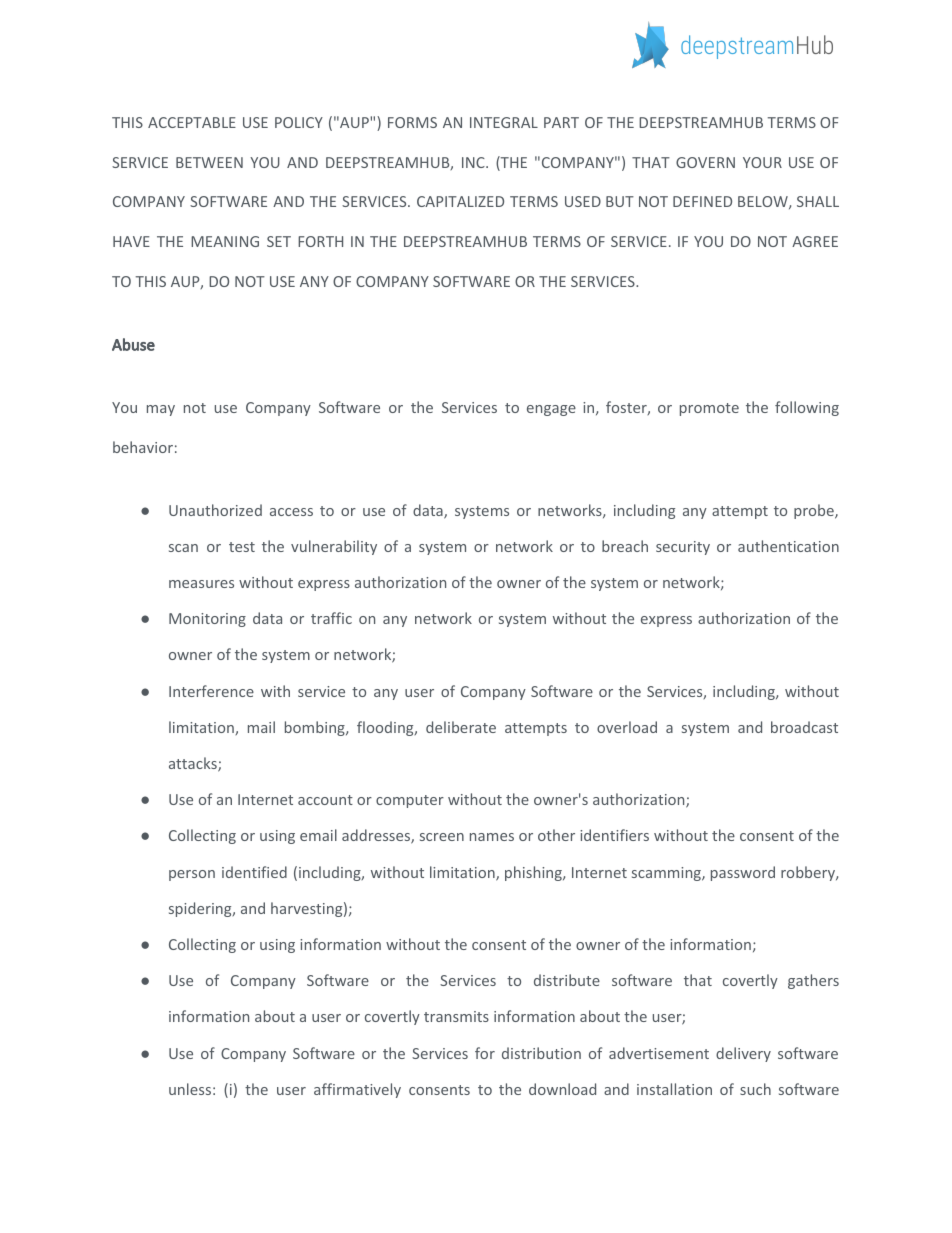 Image resolution: width=952 pixels, height=1233 pixels. What do you see at coordinates (762, 162) in the screenshot?
I see `YOUR` at bounding box center [762, 162].
